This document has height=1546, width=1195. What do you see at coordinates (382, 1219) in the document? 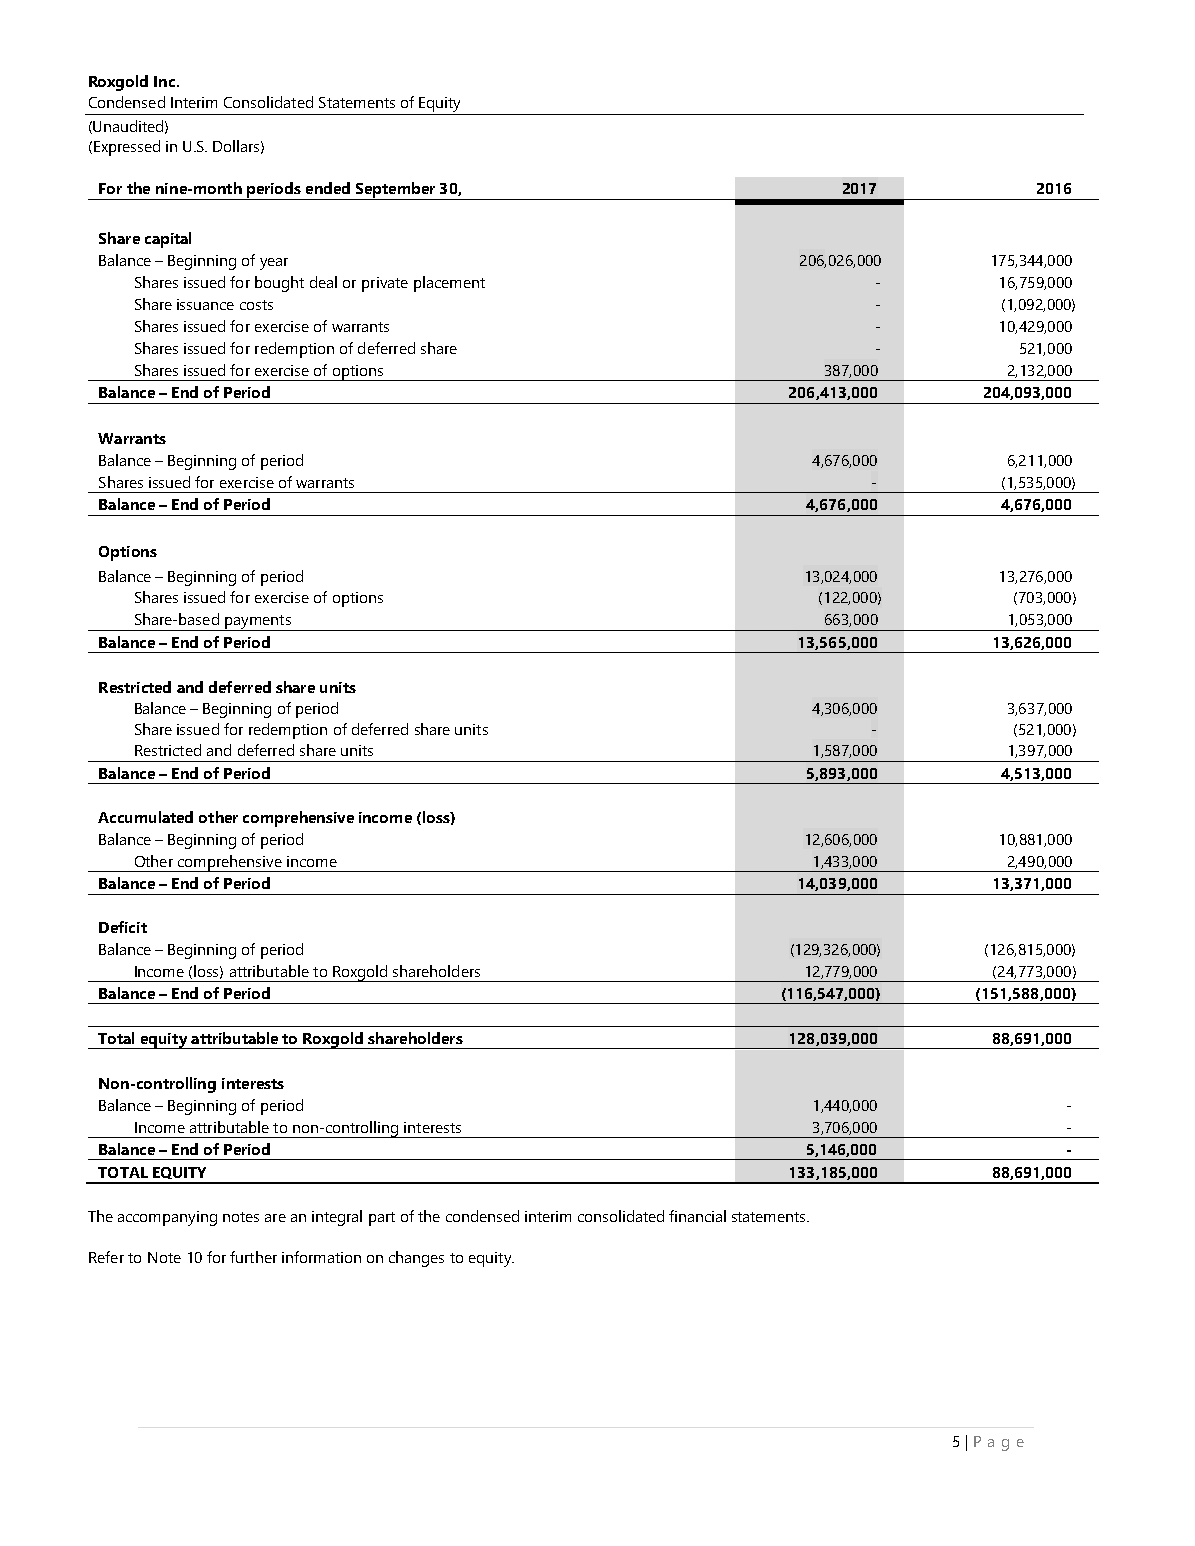
I see `part` at bounding box center [382, 1219].
